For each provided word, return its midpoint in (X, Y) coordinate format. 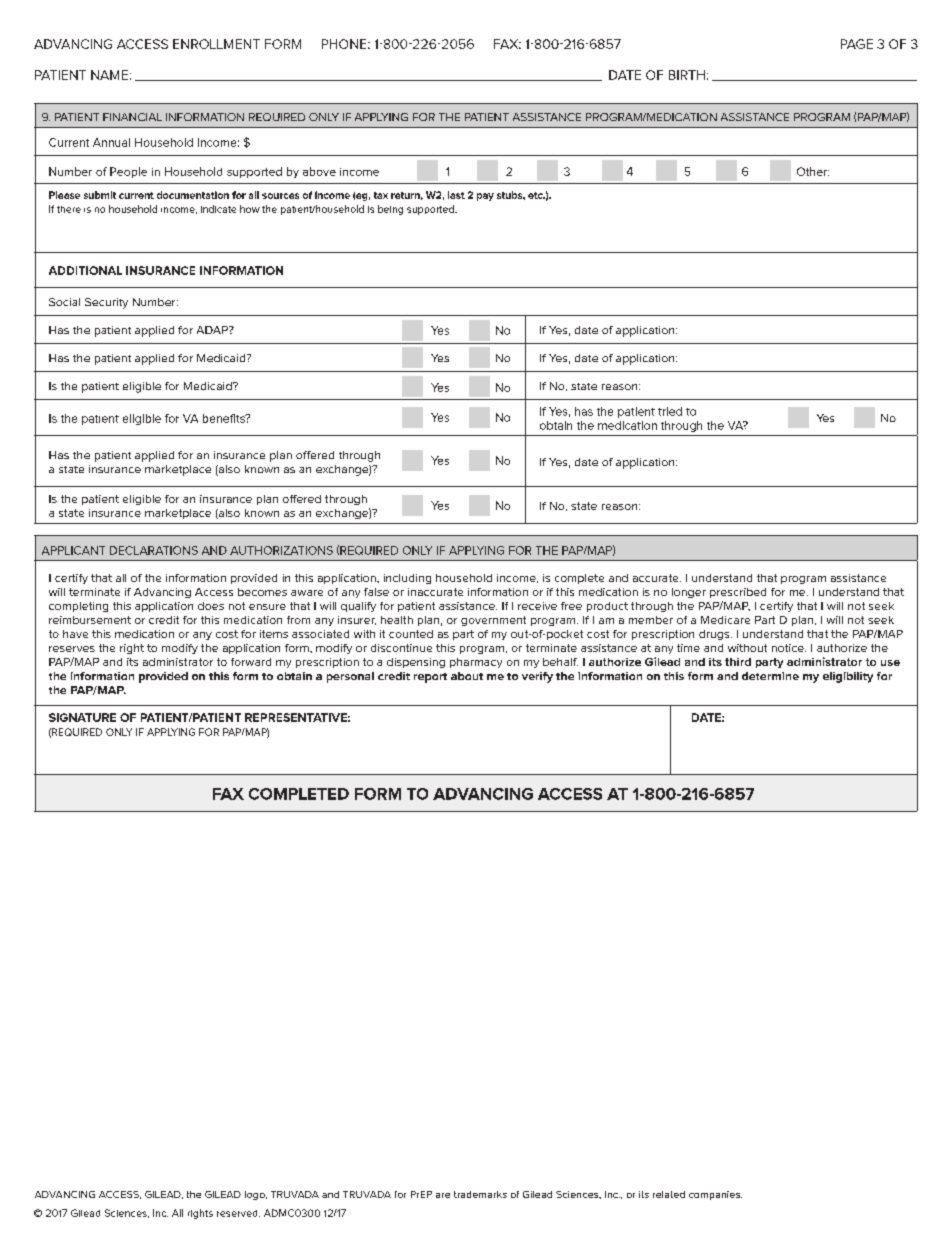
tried (670, 411)
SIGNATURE (82, 717)
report (430, 678)
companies (715, 1195)
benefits (225, 418)
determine (770, 676)
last (456, 195)
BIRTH (687, 75)
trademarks (480, 1194)
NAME (109, 75)
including (407, 579)
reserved (238, 1213)
